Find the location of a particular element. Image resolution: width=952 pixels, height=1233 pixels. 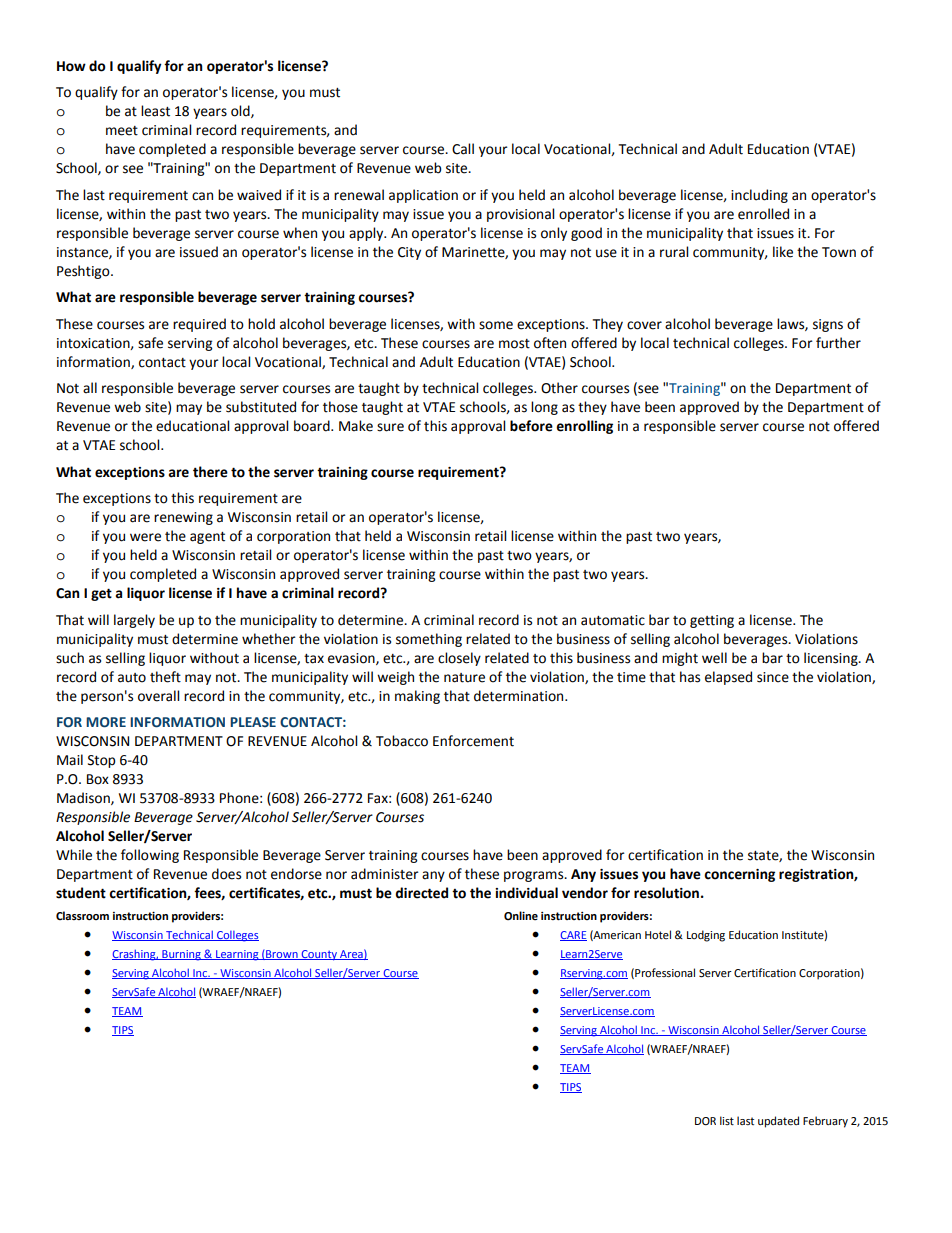

concerning is located at coordinates (739, 875).
